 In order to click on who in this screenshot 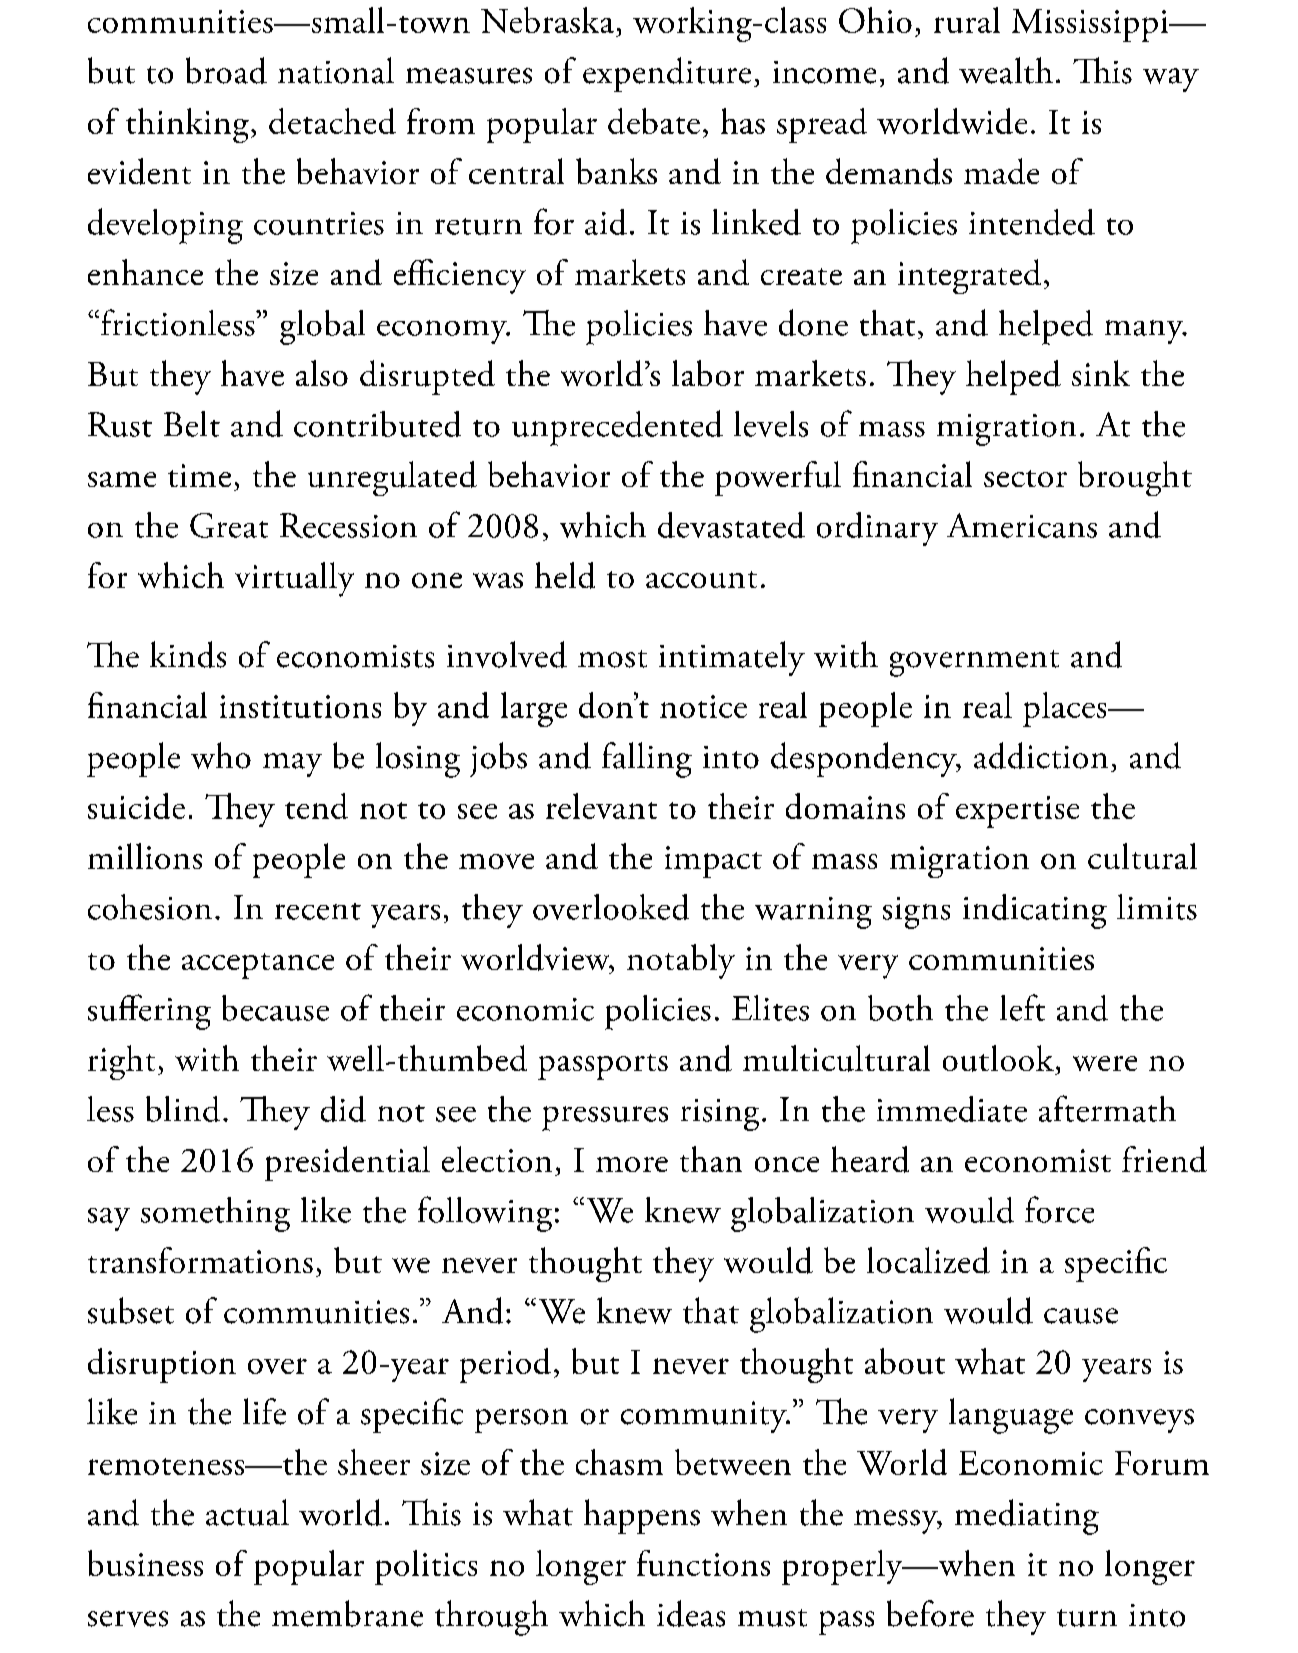, I will do `click(221, 755)`.
